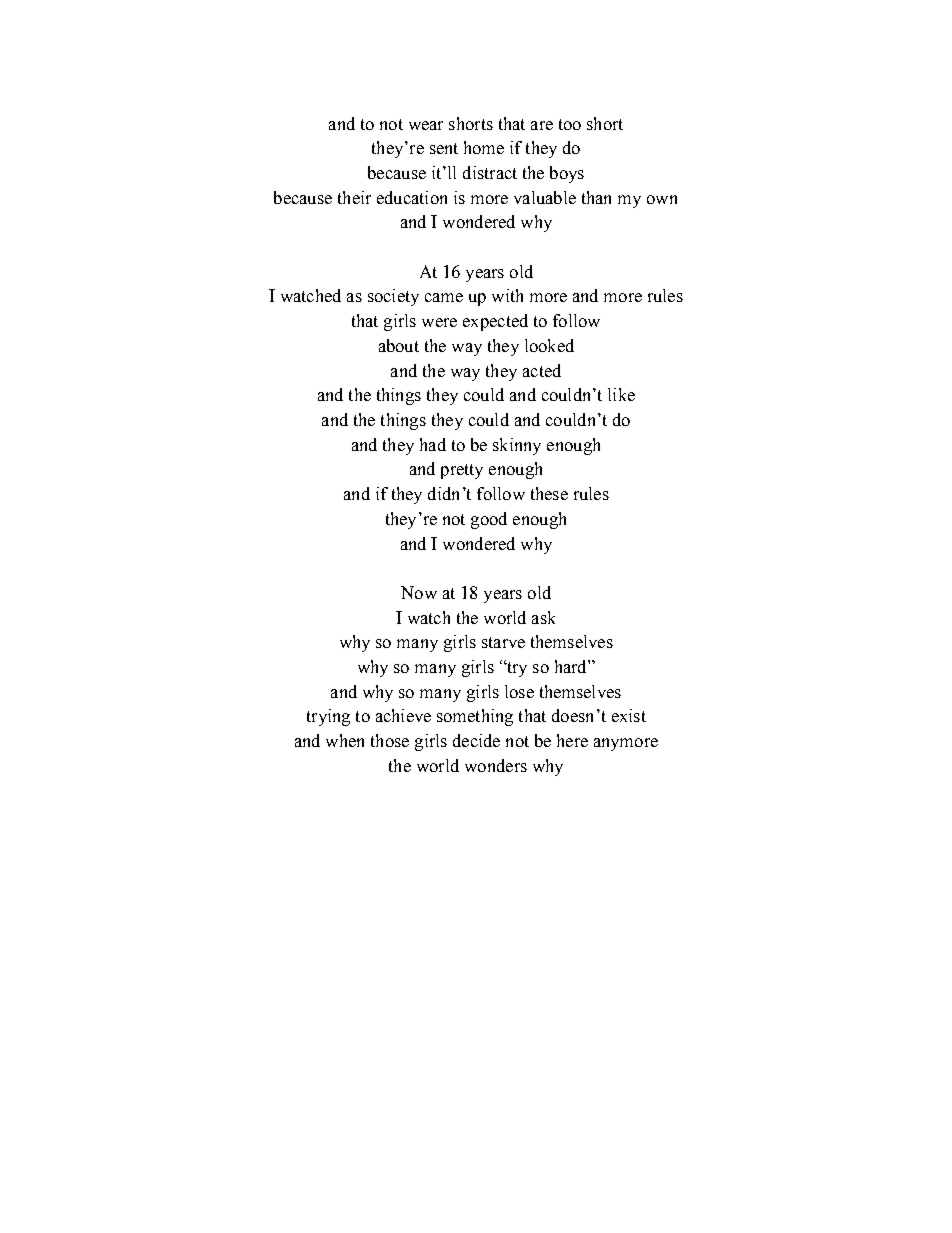  What do you see at coordinates (484, 147) in the document?
I see `home` at bounding box center [484, 147].
